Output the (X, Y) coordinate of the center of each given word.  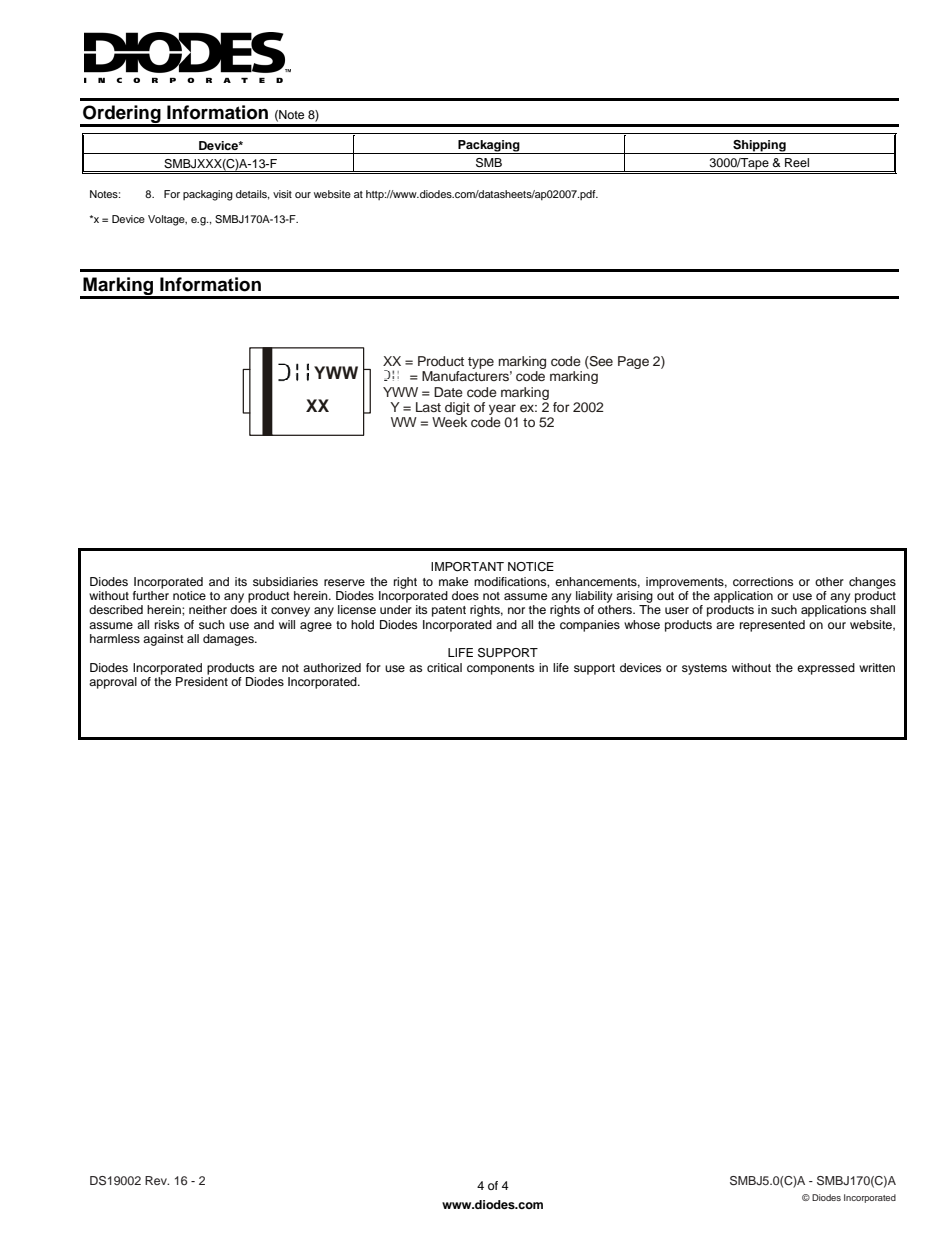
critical (444, 667)
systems (704, 669)
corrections (763, 581)
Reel (797, 162)
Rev (157, 1180)
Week (449, 422)
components (500, 669)
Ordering (122, 115)
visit (282, 194)
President (202, 681)
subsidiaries (285, 581)
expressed (826, 669)
